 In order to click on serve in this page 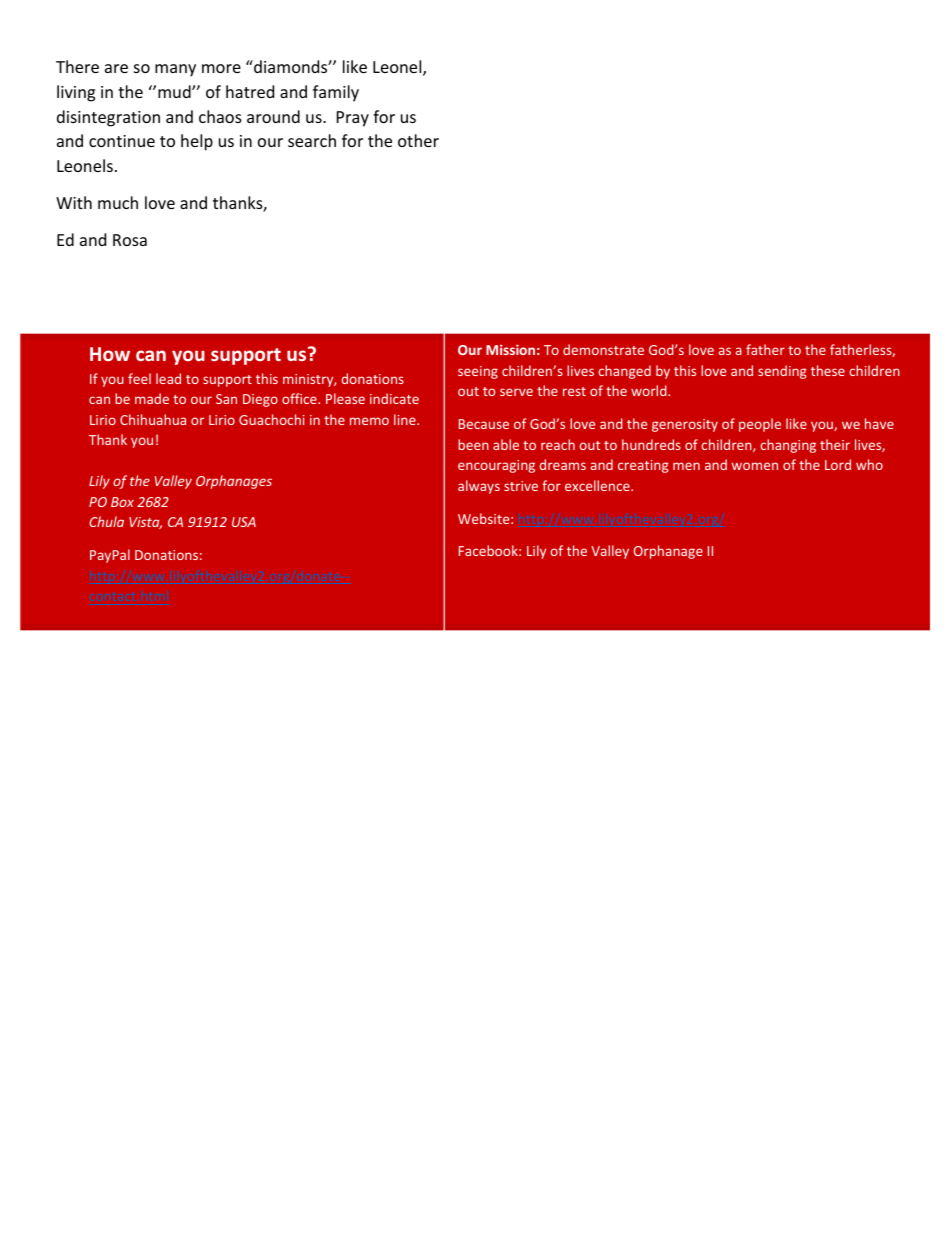, I will do `click(516, 392)`.
